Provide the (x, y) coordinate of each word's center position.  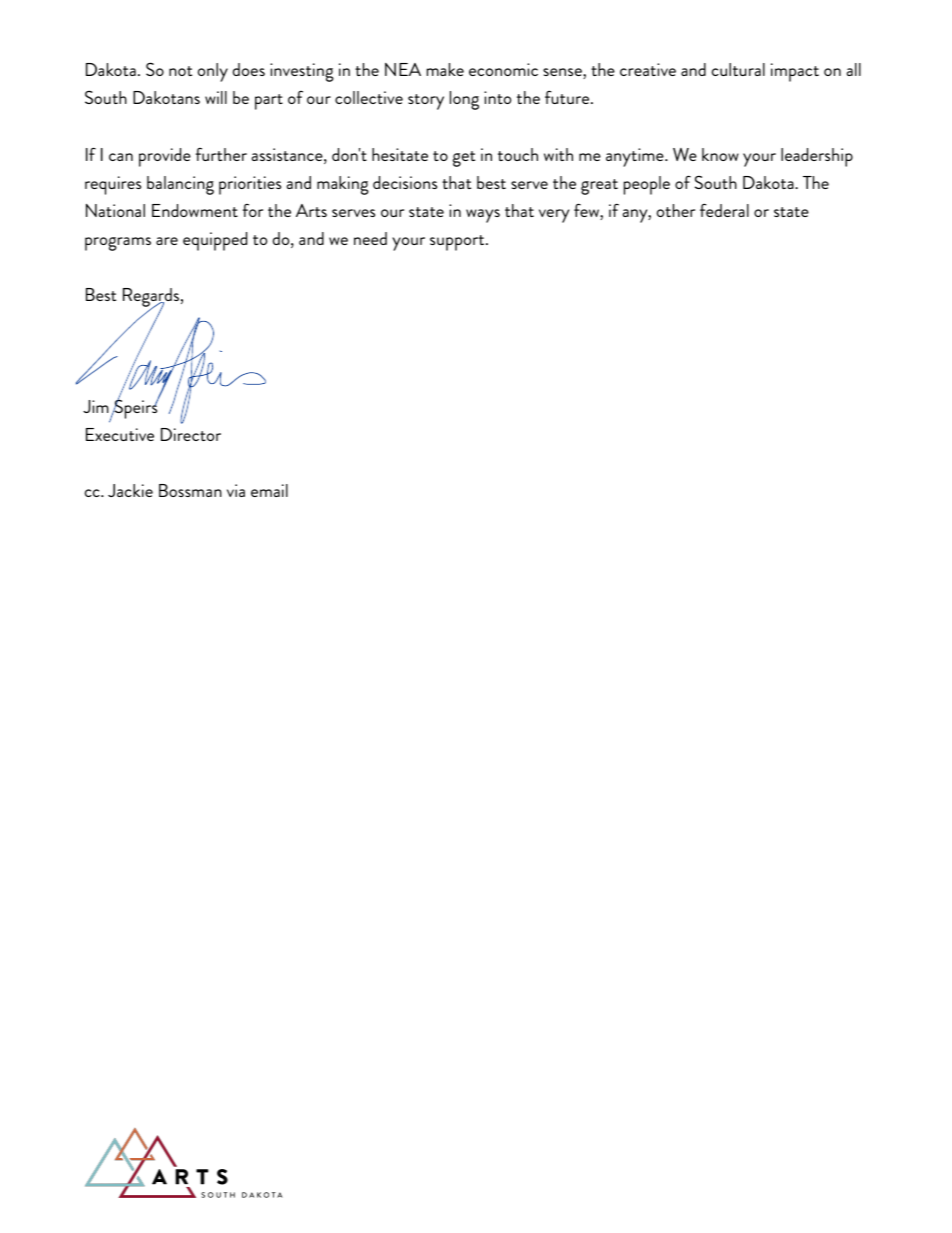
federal (724, 210)
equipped (215, 241)
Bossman (190, 490)
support (458, 243)
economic (503, 69)
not (180, 71)
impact (795, 72)
